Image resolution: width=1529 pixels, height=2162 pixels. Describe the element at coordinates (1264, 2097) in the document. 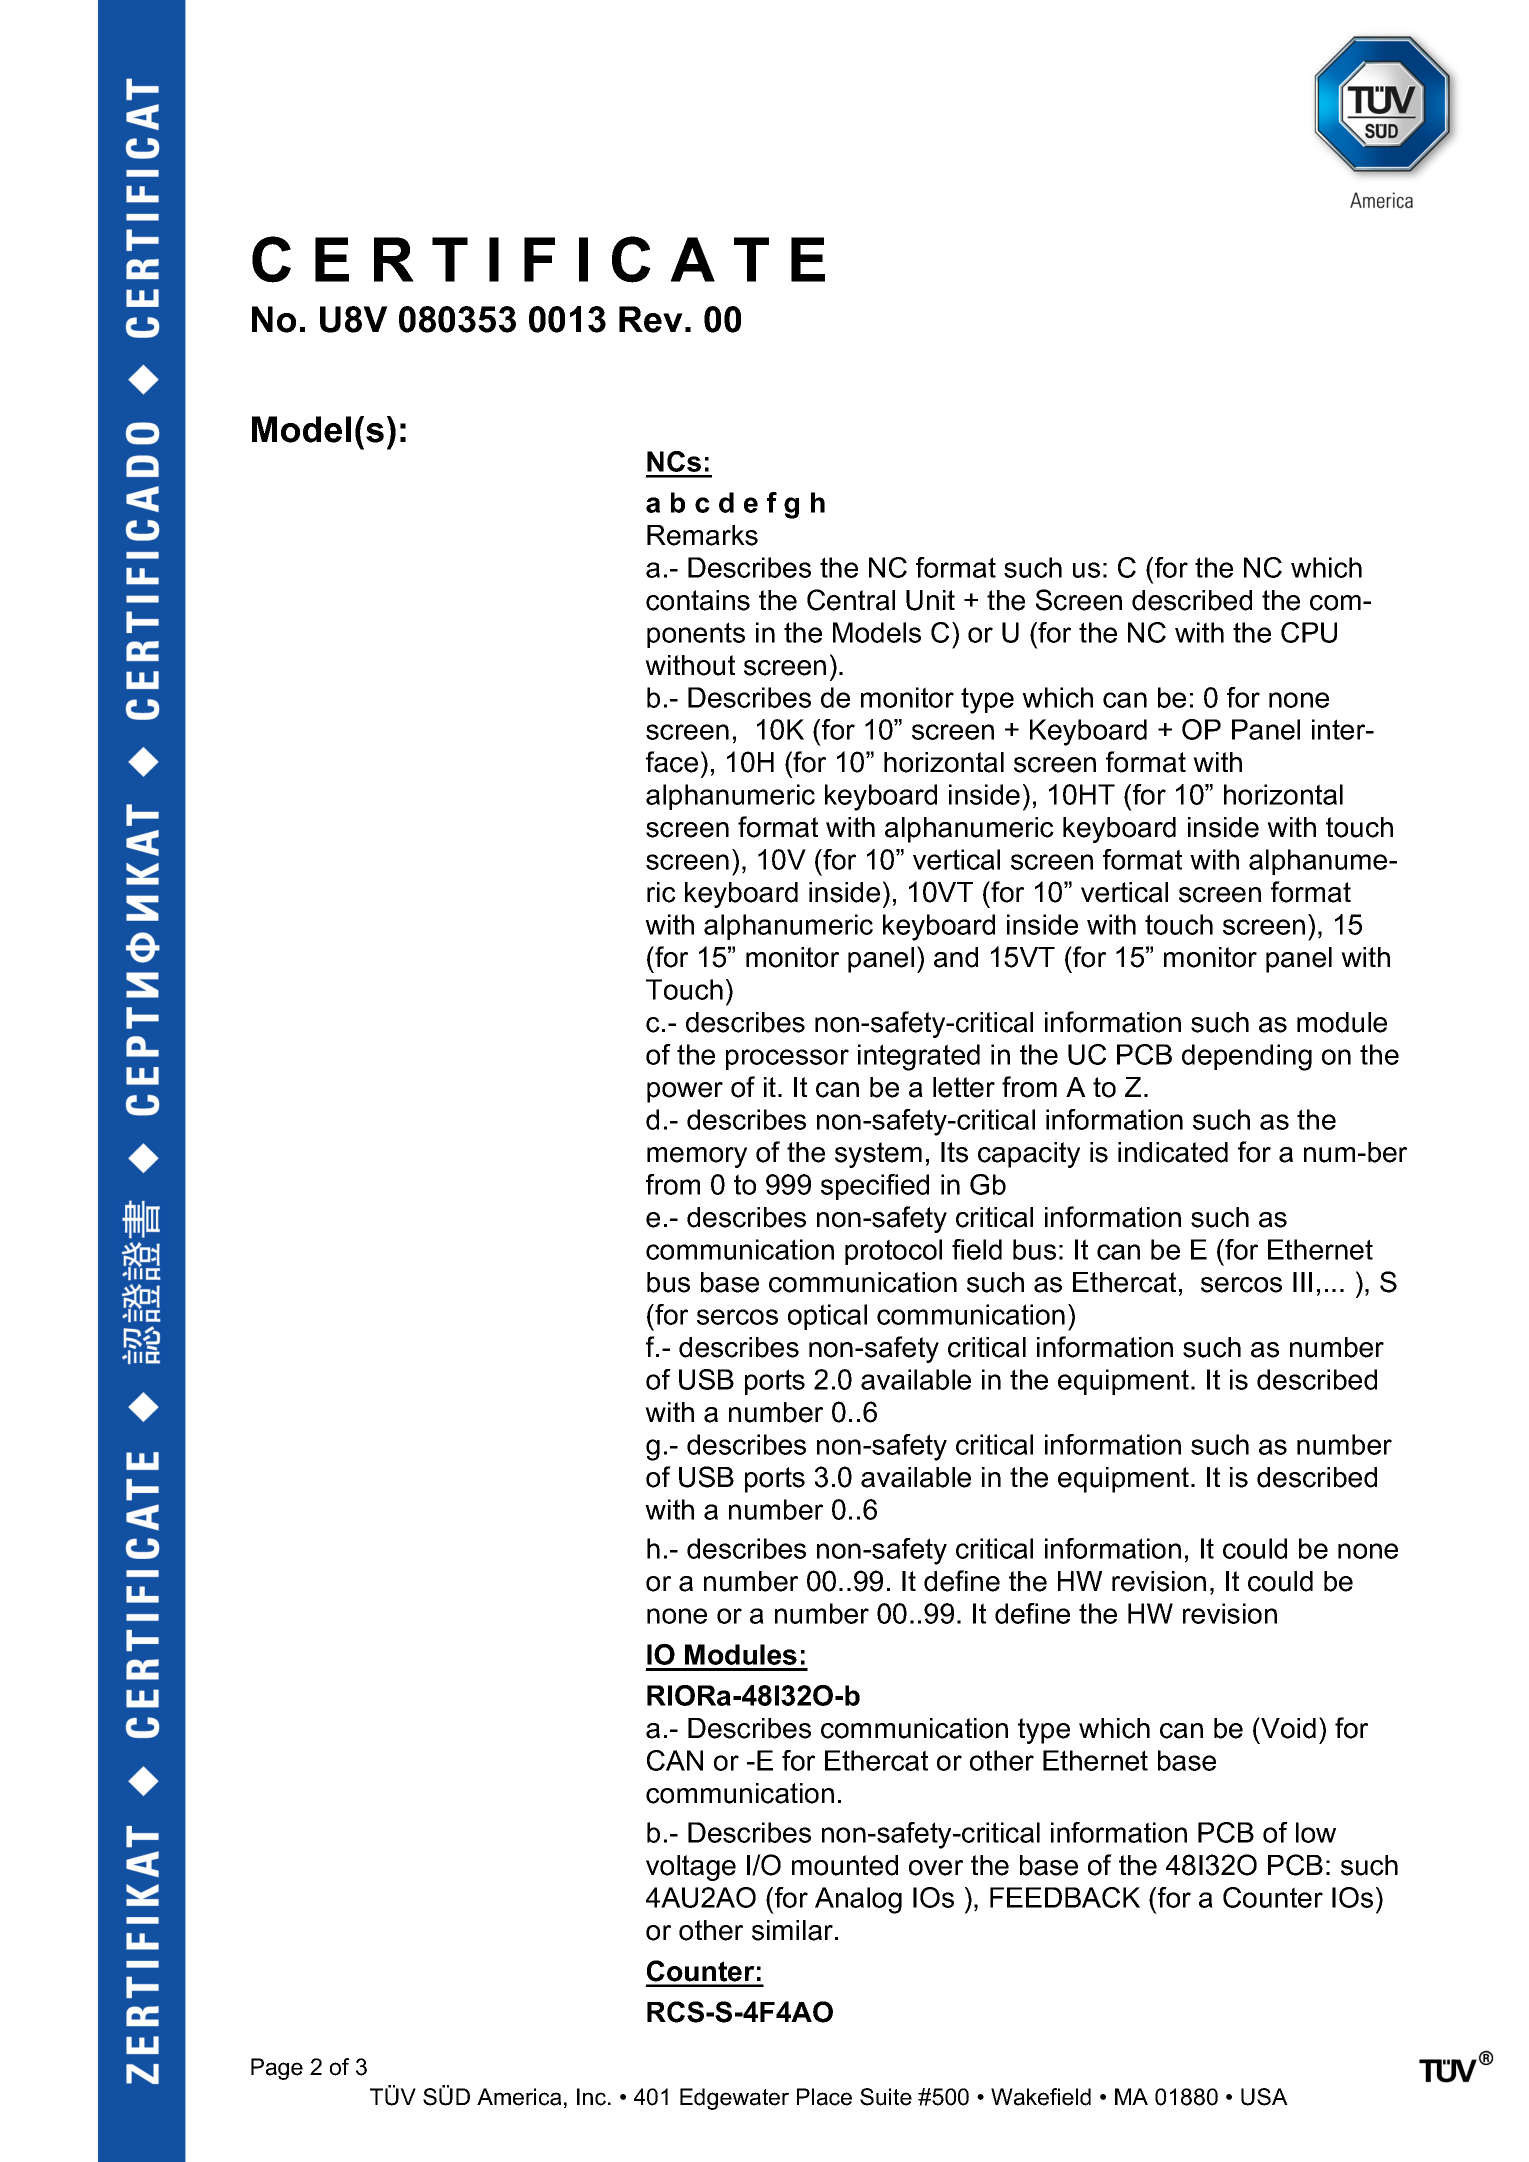

I see `USA` at that location.
